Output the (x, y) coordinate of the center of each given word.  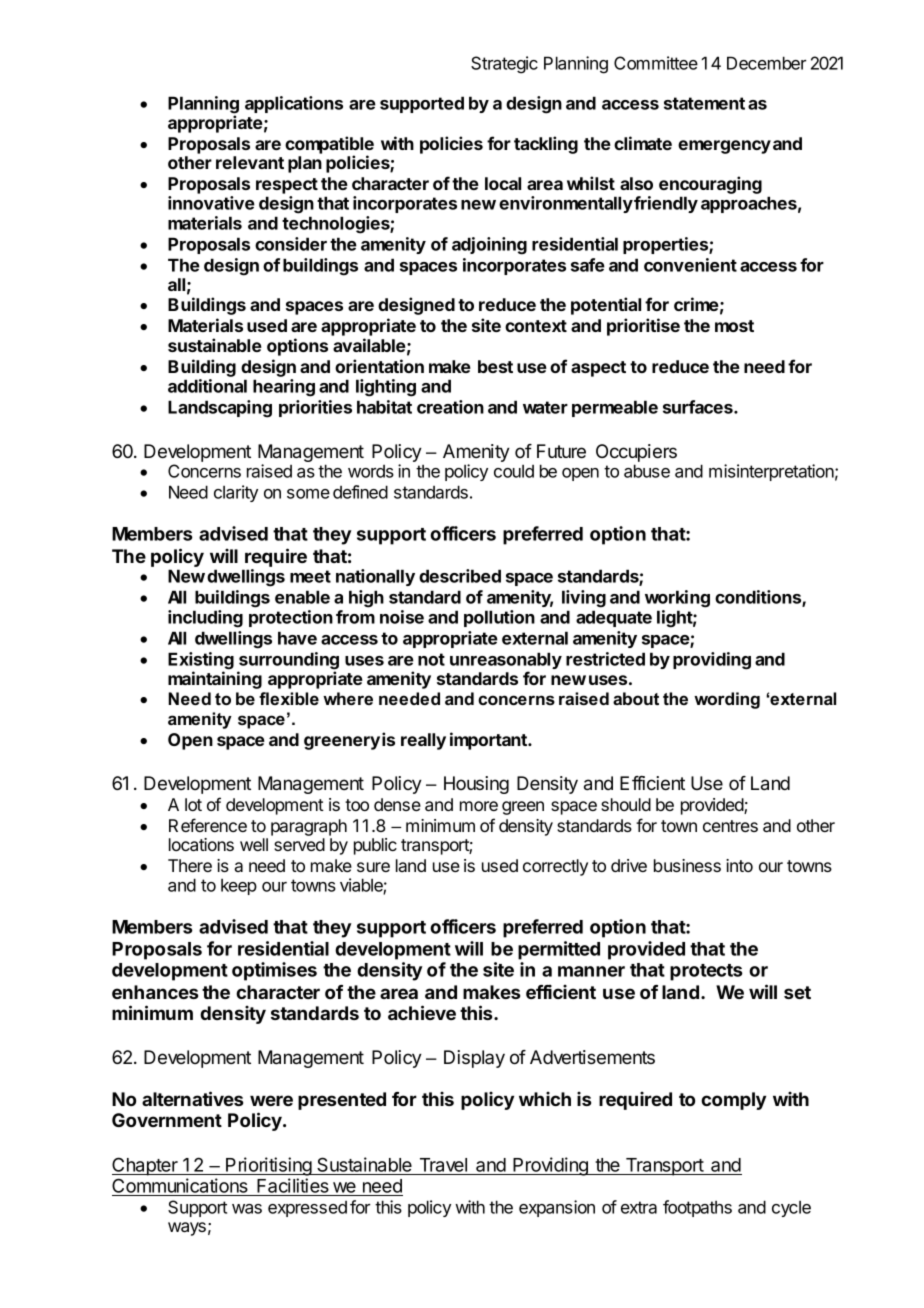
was (247, 1209)
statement (704, 103)
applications (294, 104)
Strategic (504, 65)
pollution (499, 618)
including (205, 619)
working (677, 599)
